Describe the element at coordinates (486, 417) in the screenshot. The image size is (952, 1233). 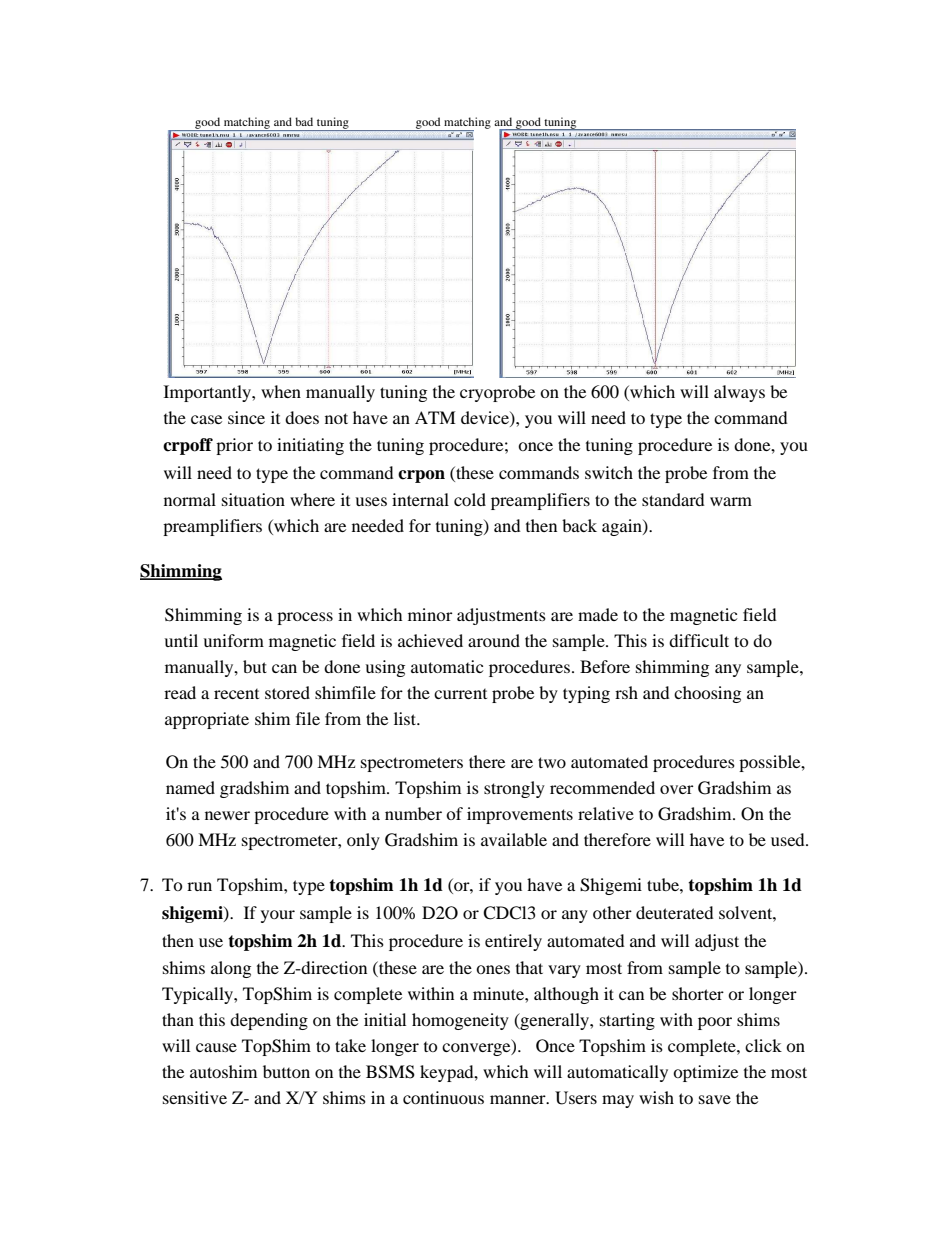
I see `device` at that location.
